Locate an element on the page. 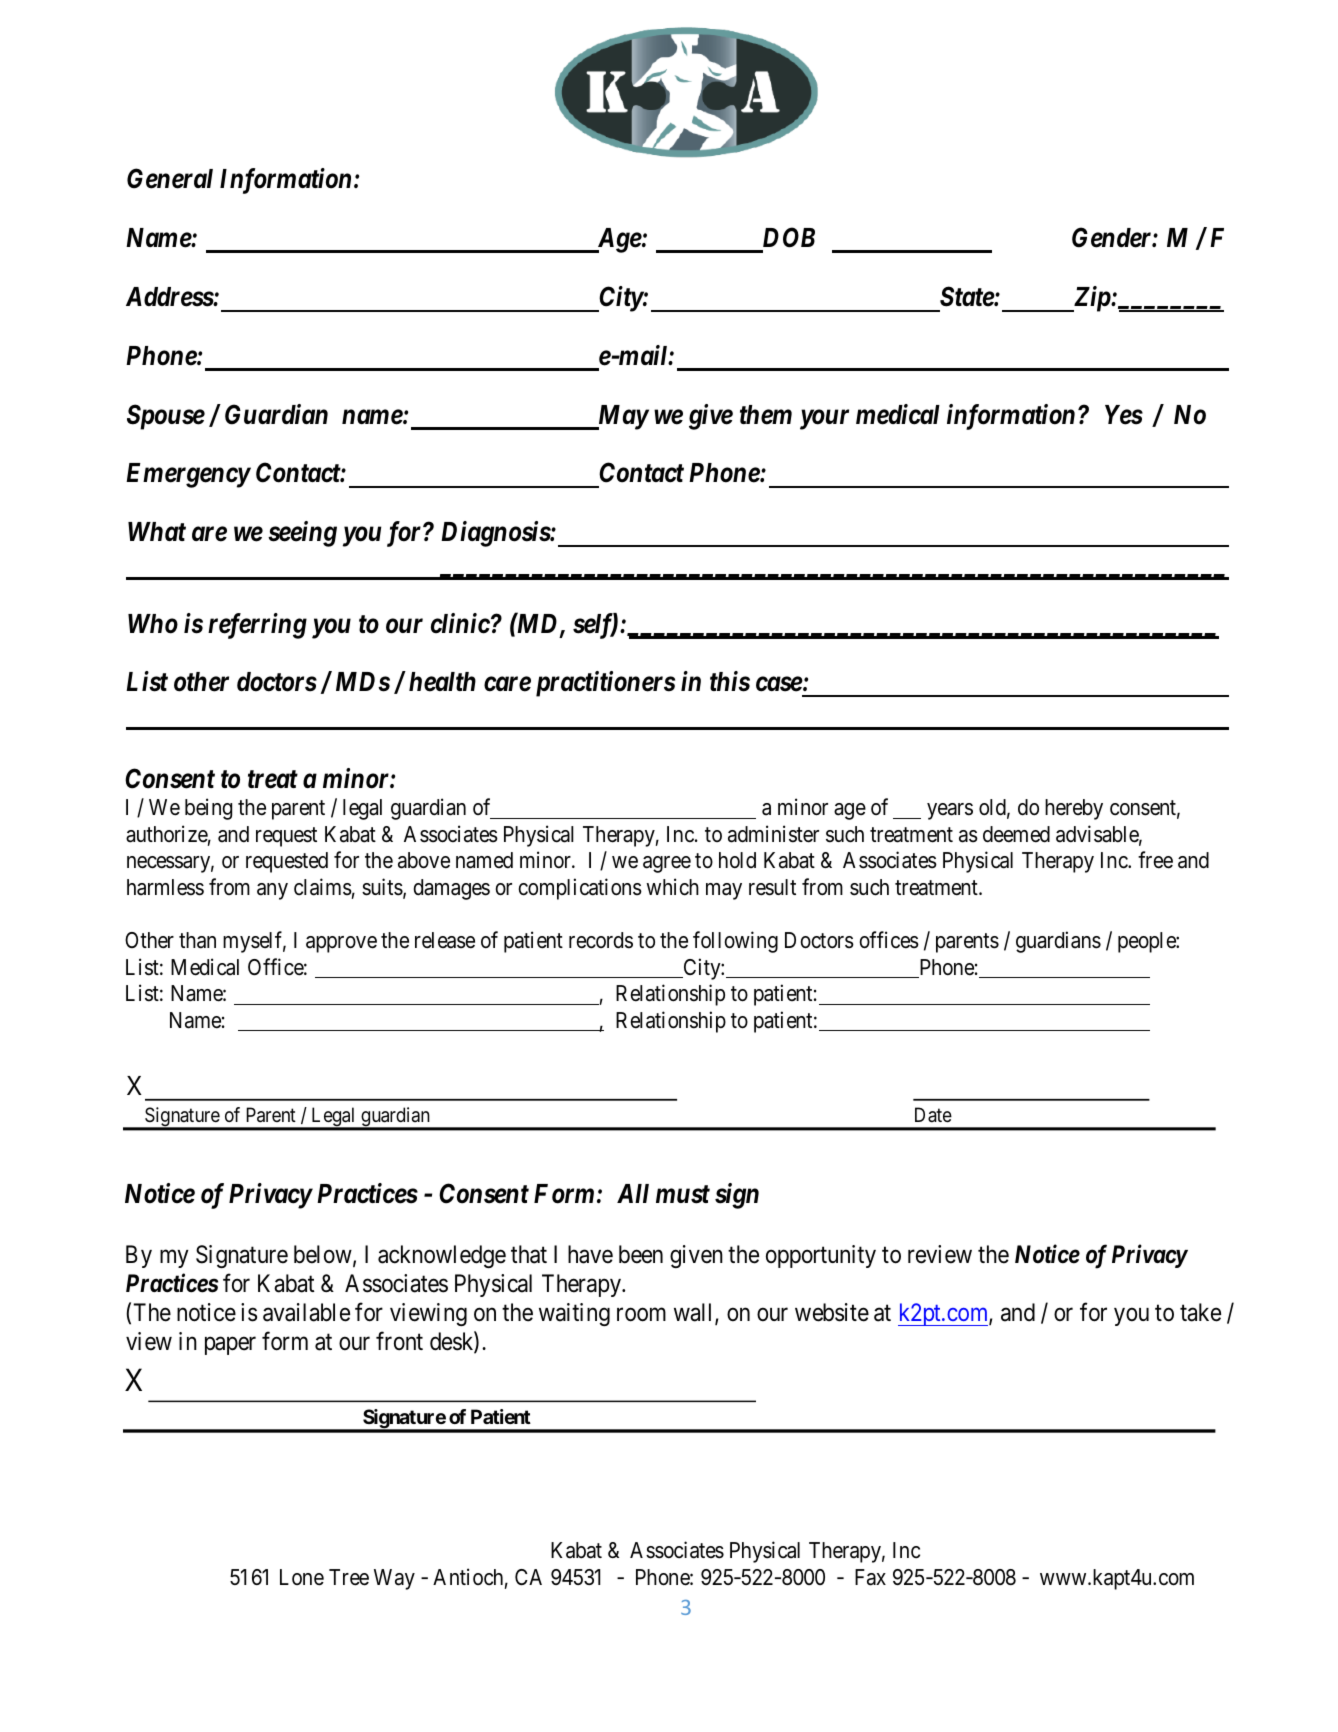  your is located at coordinates (824, 420).
